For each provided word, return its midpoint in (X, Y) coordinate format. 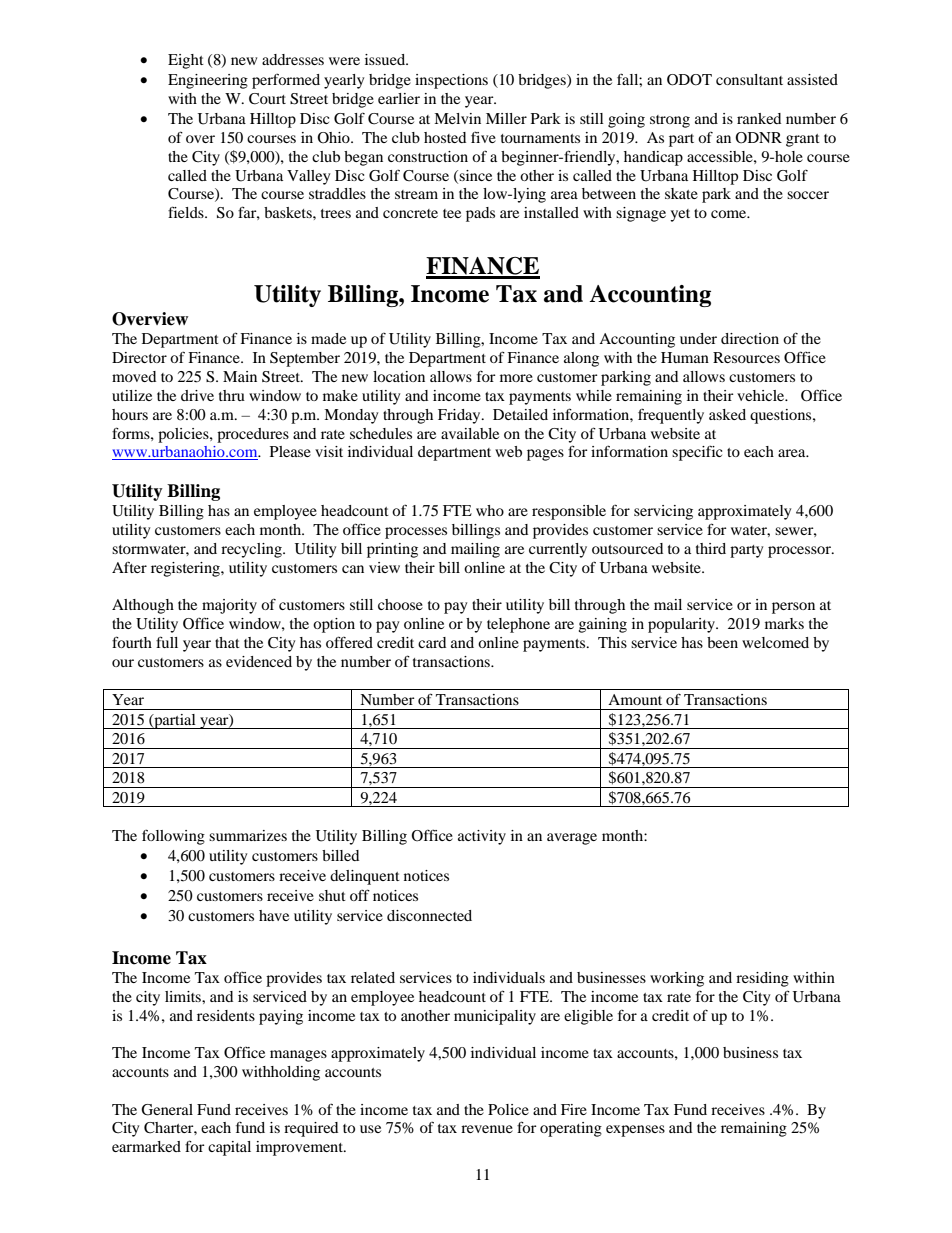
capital (229, 1148)
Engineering (208, 81)
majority (229, 606)
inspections (451, 81)
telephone (518, 625)
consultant (749, 79)
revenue (487, 1129)
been (722, 642)
